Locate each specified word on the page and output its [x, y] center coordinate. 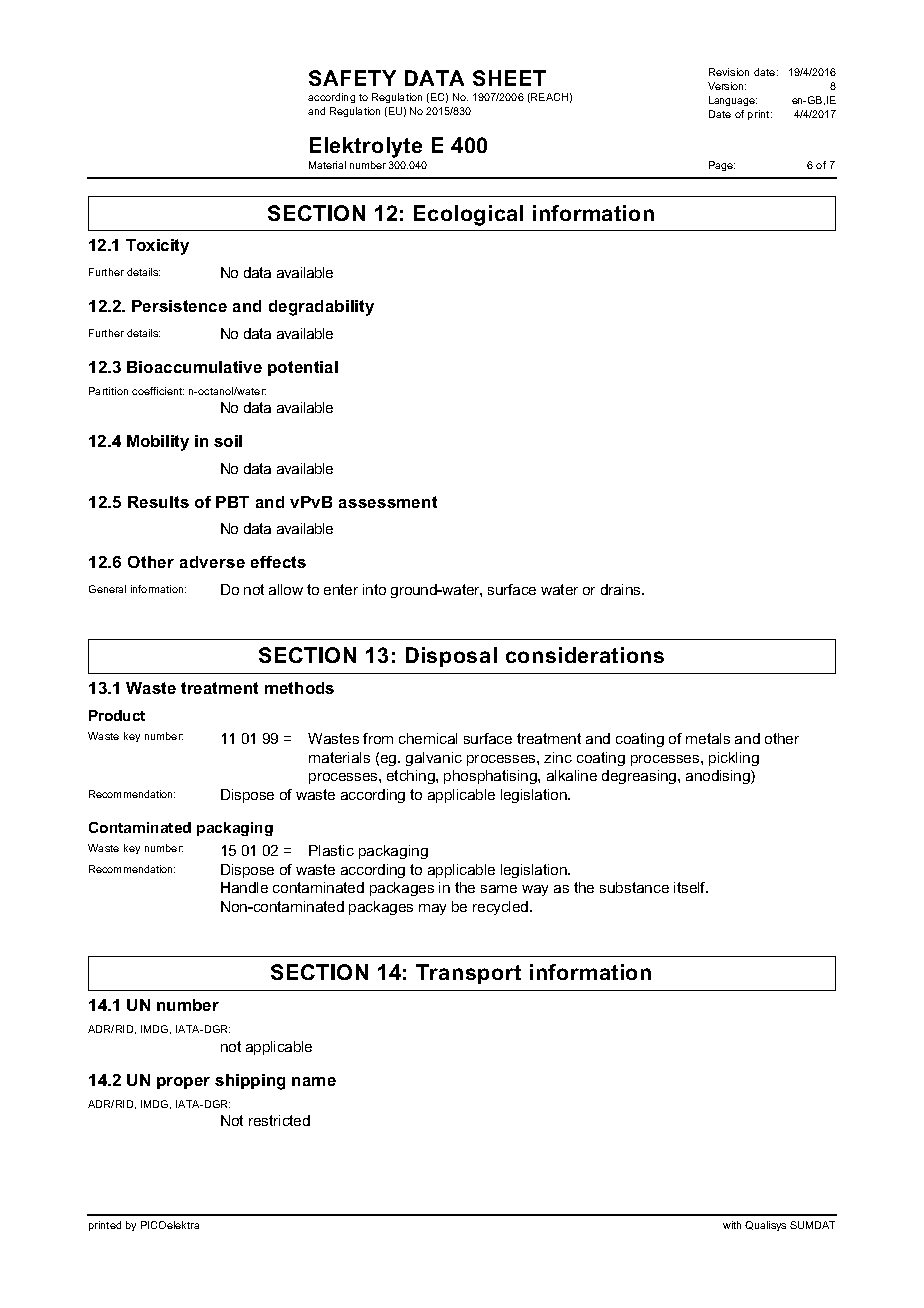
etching [412, 777]
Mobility [158, 443]
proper [183, 1083]
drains [622, 589]
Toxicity [157, 247]
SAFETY [352, 78]
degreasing [640, 777]
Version [727, 86]
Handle [244, 887]
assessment [388, 502]
